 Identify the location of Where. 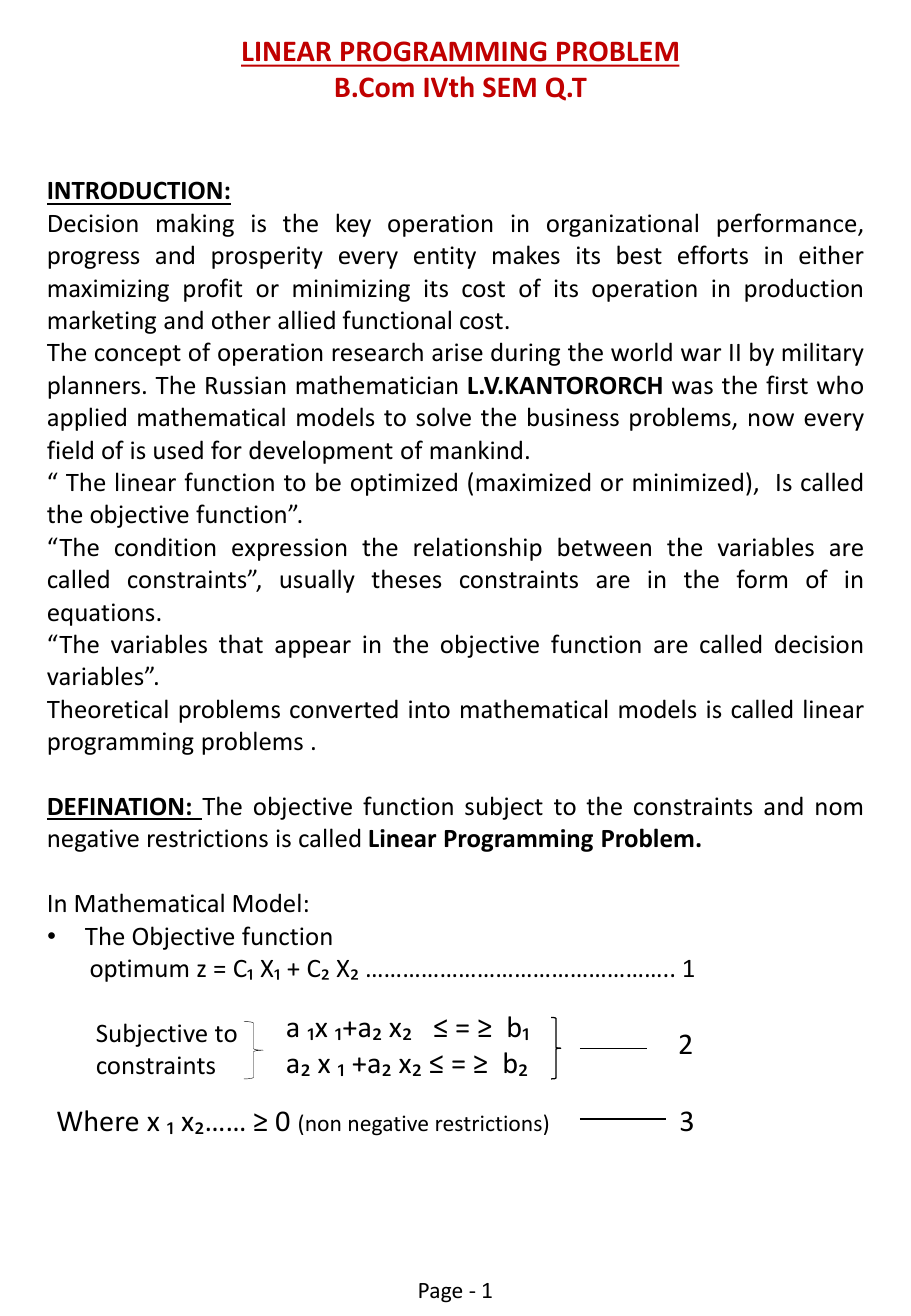
(97, 1121).
